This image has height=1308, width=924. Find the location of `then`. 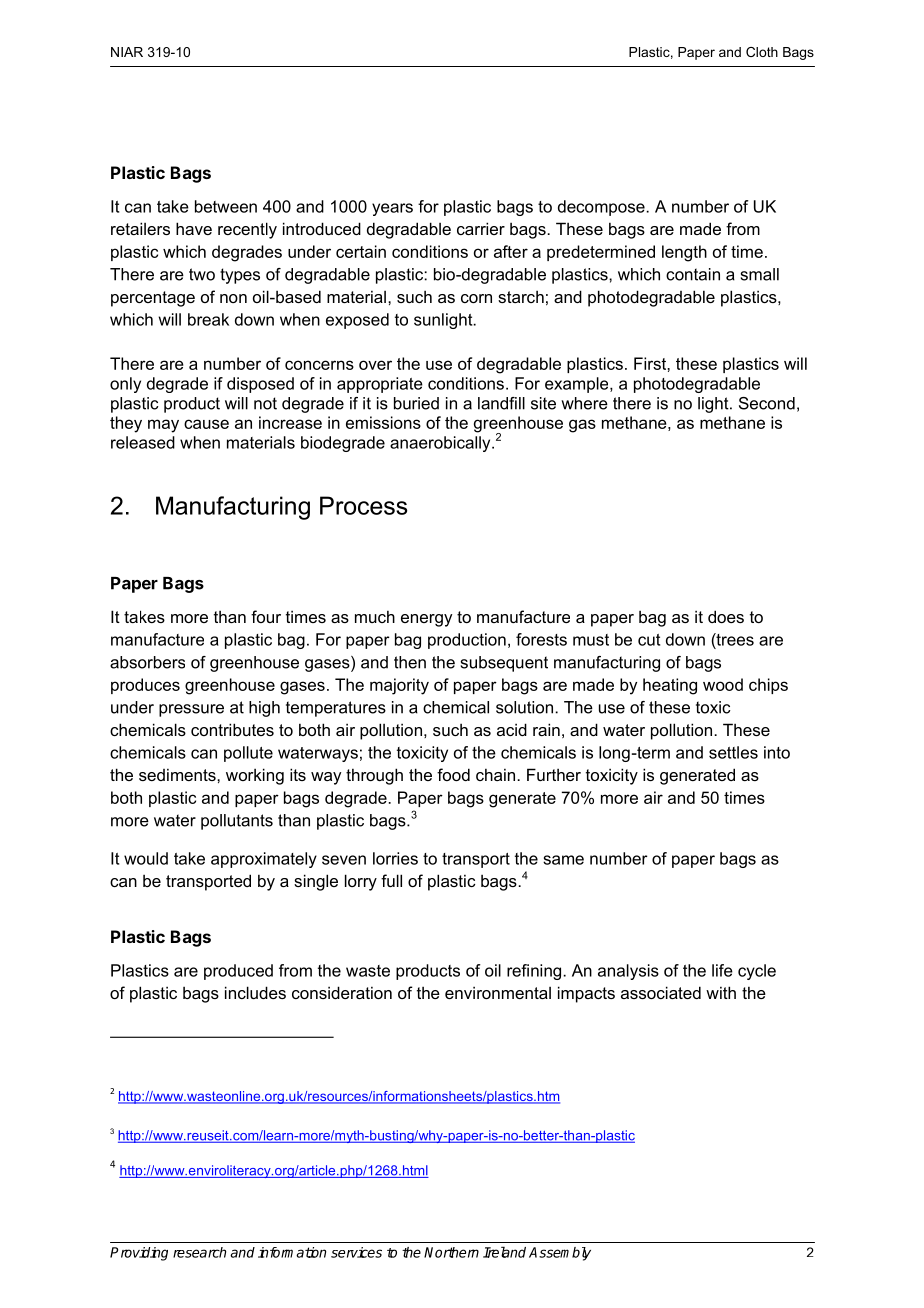

then is located at coordinates (410, 662).
